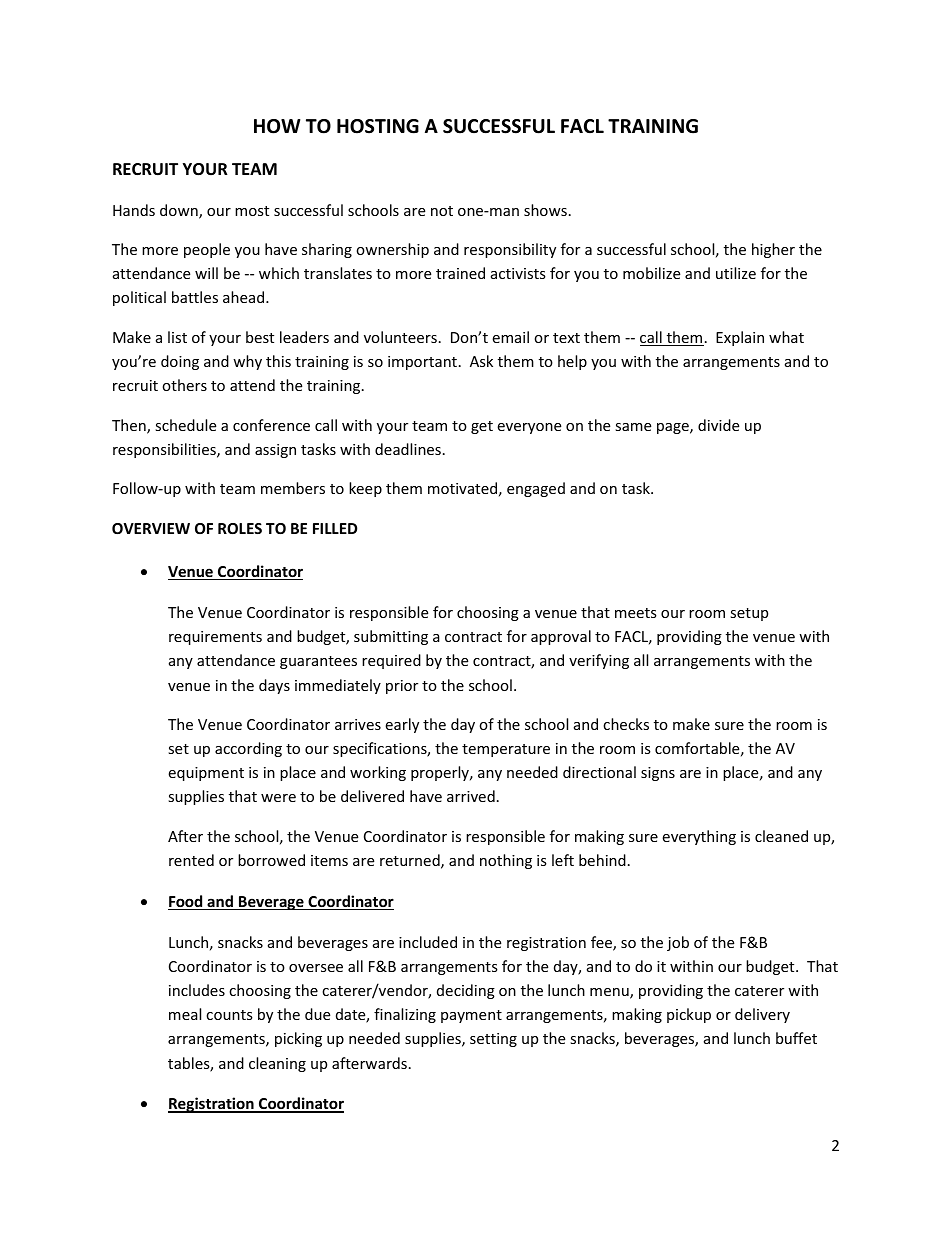 The height and width of the image is (1233, 952). I want to click on down, so click(180, 211).
